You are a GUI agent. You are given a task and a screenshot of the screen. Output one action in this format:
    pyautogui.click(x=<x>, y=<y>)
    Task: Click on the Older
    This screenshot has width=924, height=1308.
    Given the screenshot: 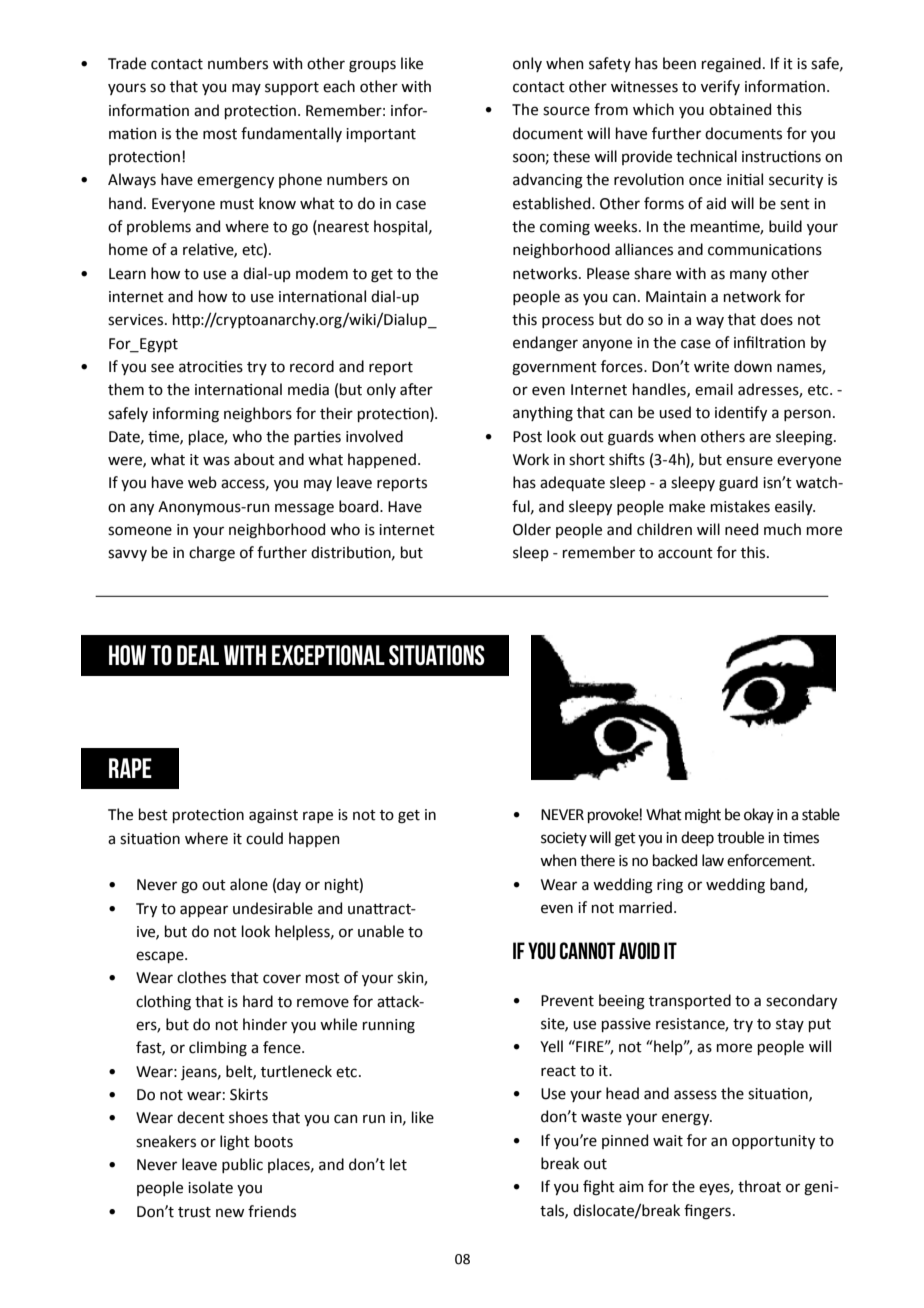 What is the action you would take?
    pyautogui.click(x=532, y=529)
